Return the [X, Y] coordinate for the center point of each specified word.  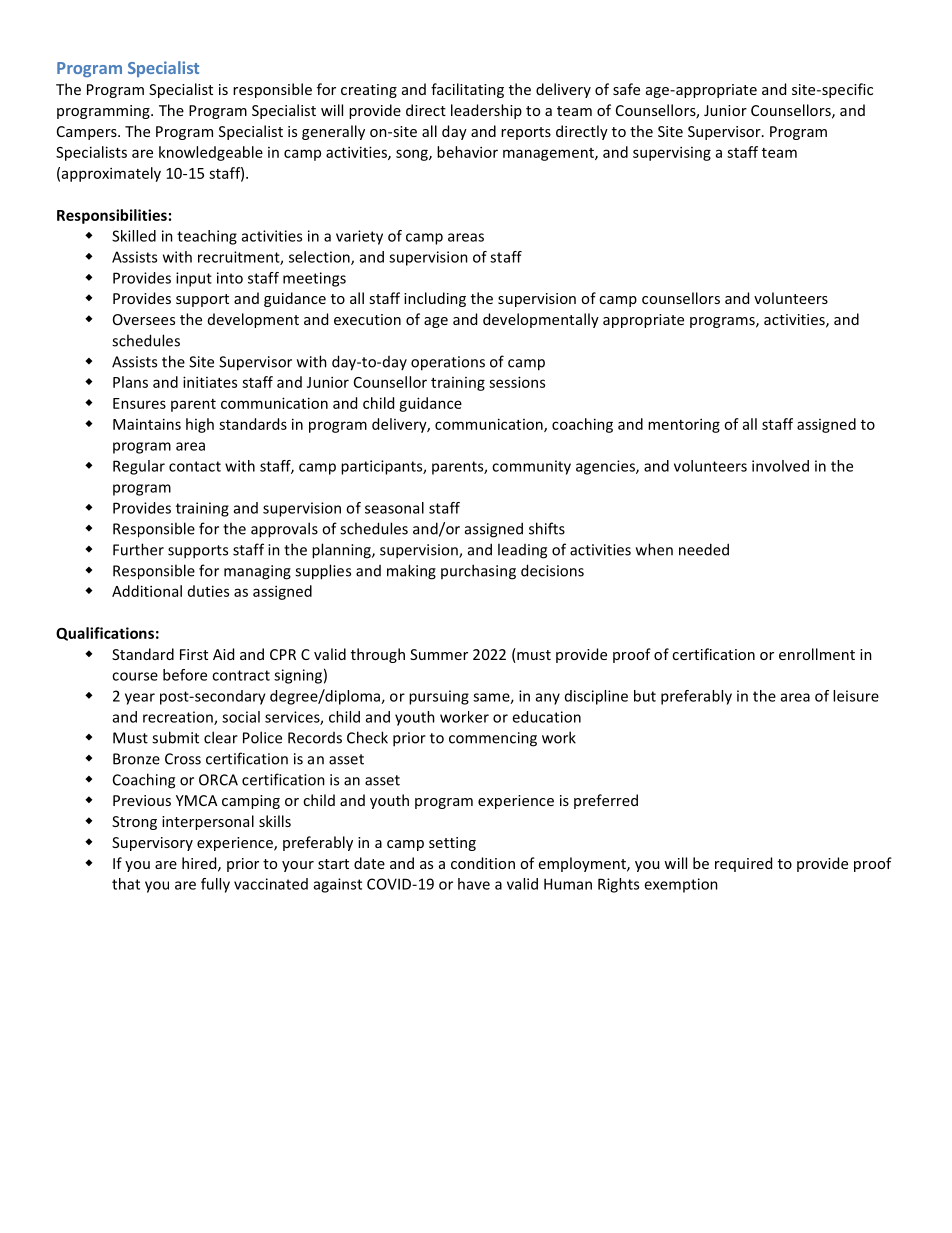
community [531, 467]
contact [195, 466]
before [185, 675]
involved [780, 466]
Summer [439, 654]
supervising [672, 153]
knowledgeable [211, 153]
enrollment [817, 654]
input [194, 279]
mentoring [684, 425]
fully [215, 885]
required [743, 864]
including [435, 299]
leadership [486, 111]
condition [483, 863]
